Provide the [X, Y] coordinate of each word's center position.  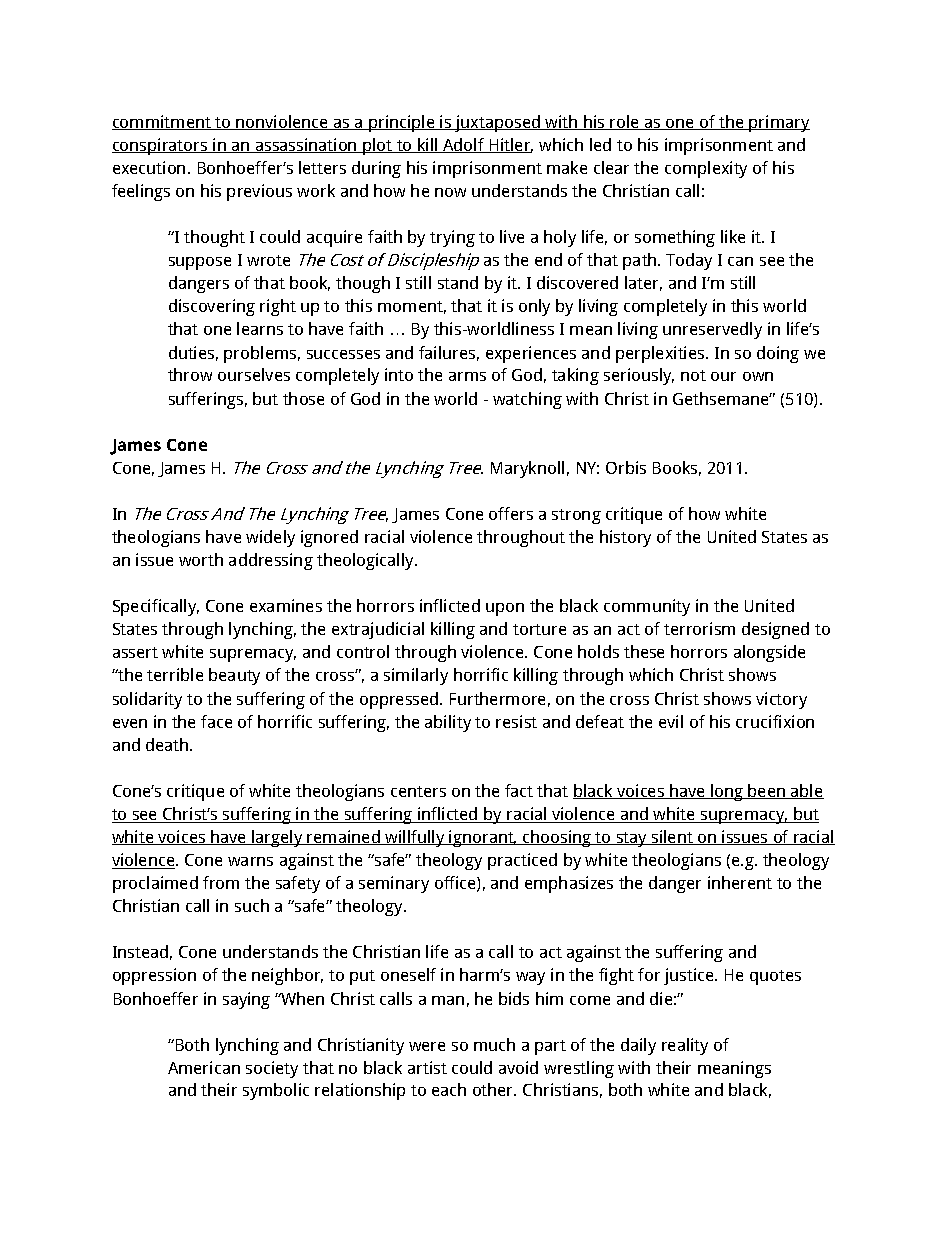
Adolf [464, 145]
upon [505, 609]
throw [190, 374]
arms [467, 376]
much [494, 1044]
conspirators [161, 146]
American [204, 1067]
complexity [706, 169]
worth [201, 559]
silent [672, 837]
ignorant [482, 838]
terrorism [699, 628]
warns [250, 861]
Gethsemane [722, 398]
